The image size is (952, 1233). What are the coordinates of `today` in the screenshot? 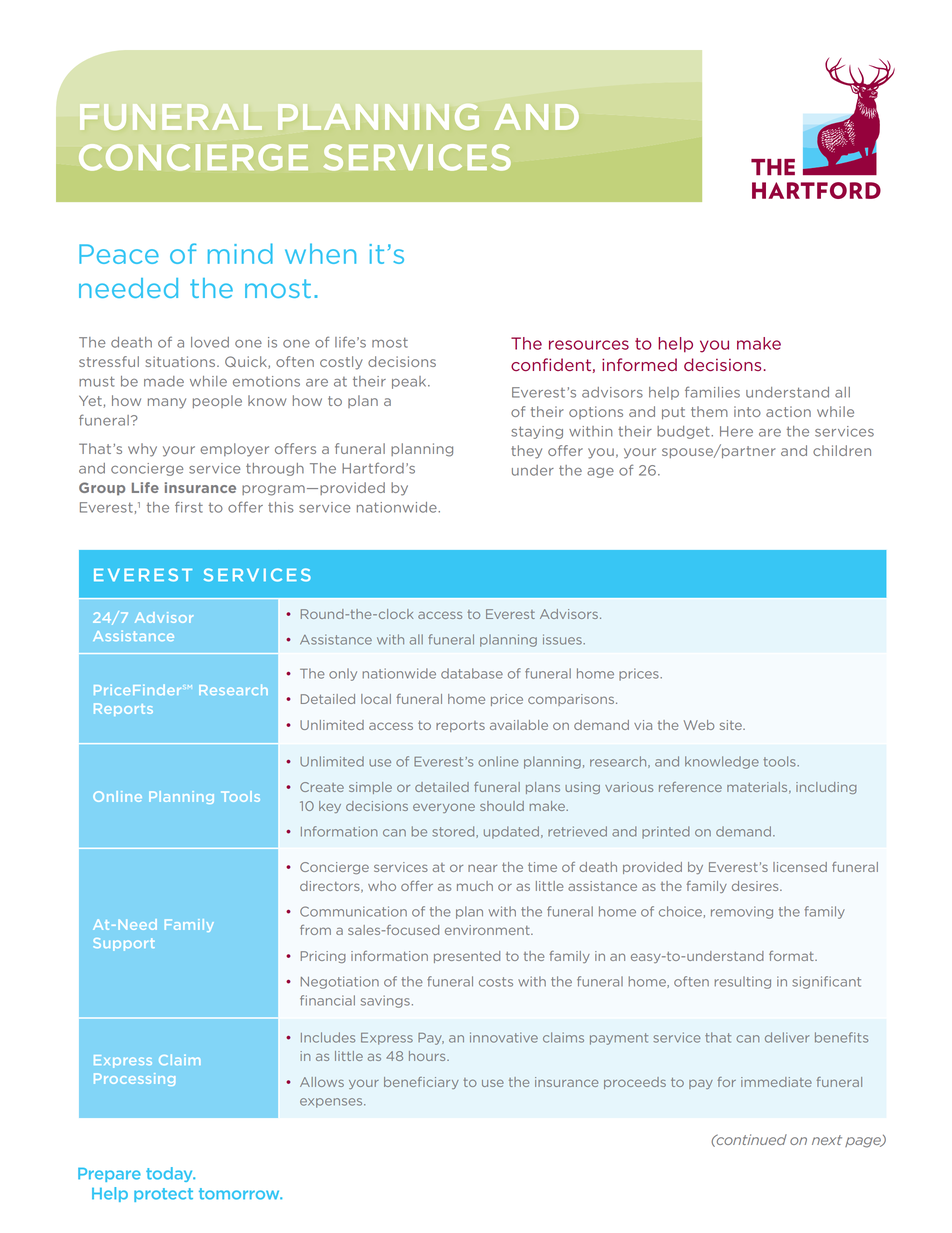 It's located at (170, 1174).
